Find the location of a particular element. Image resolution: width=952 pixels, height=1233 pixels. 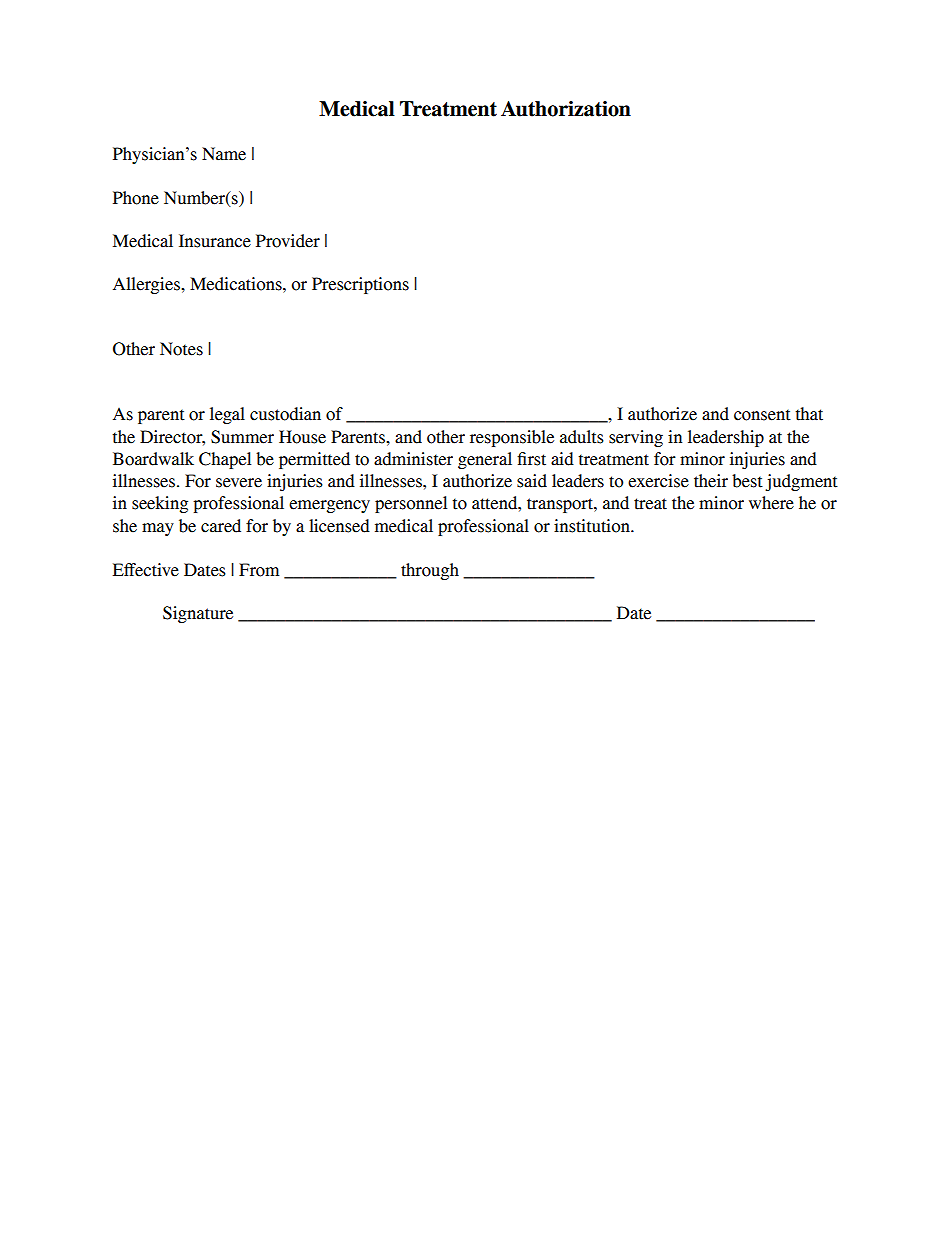

responsible is located at coordinates (512, 438).
